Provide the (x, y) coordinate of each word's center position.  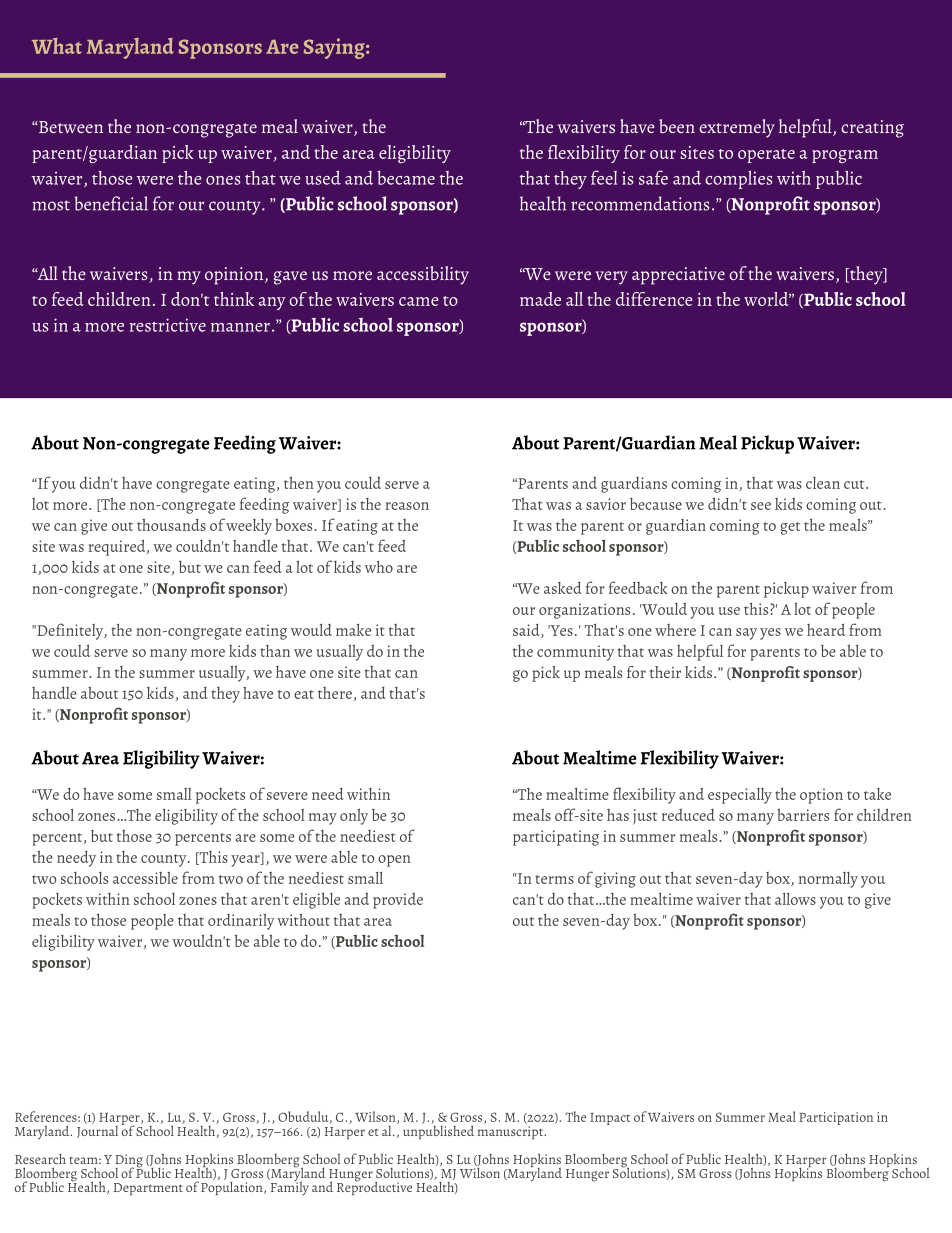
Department (148, 1189)
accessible (145, 877)
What (57, 46)
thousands (171, 524)
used (323, 178)
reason (407, 506)
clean (823, 483)
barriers (803, 814)
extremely (737, 128)
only (354, 816)
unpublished (438, 1131)
